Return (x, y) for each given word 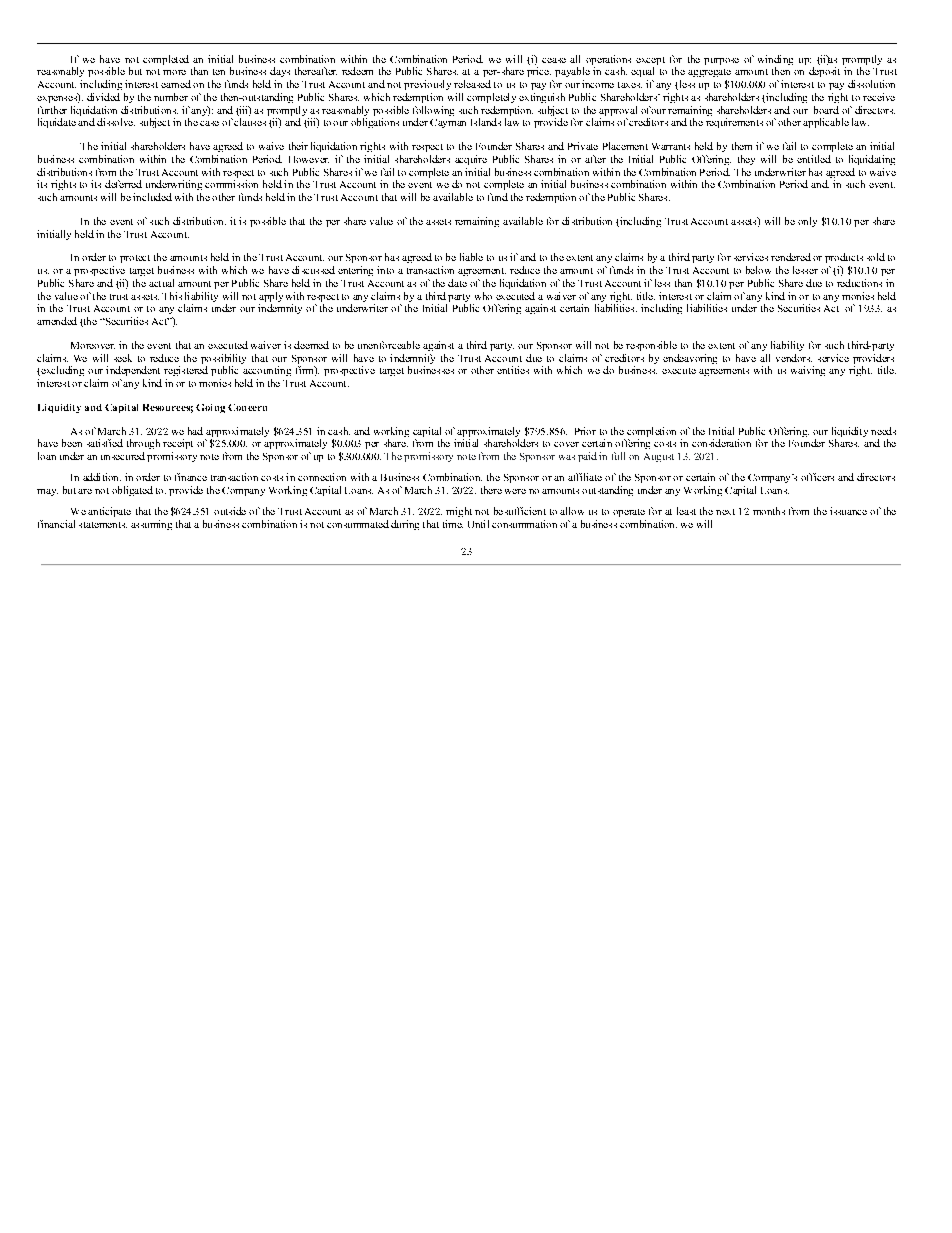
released (472, 84)
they (746, 160)
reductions (859, 283)
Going (210, 408)
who (483, 296)
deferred (123, 184)
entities (513, 370)
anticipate (109, 512)
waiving (808, 371)
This (172, 296)
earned (176, 84)
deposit (824, 72)
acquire (471, 160)
